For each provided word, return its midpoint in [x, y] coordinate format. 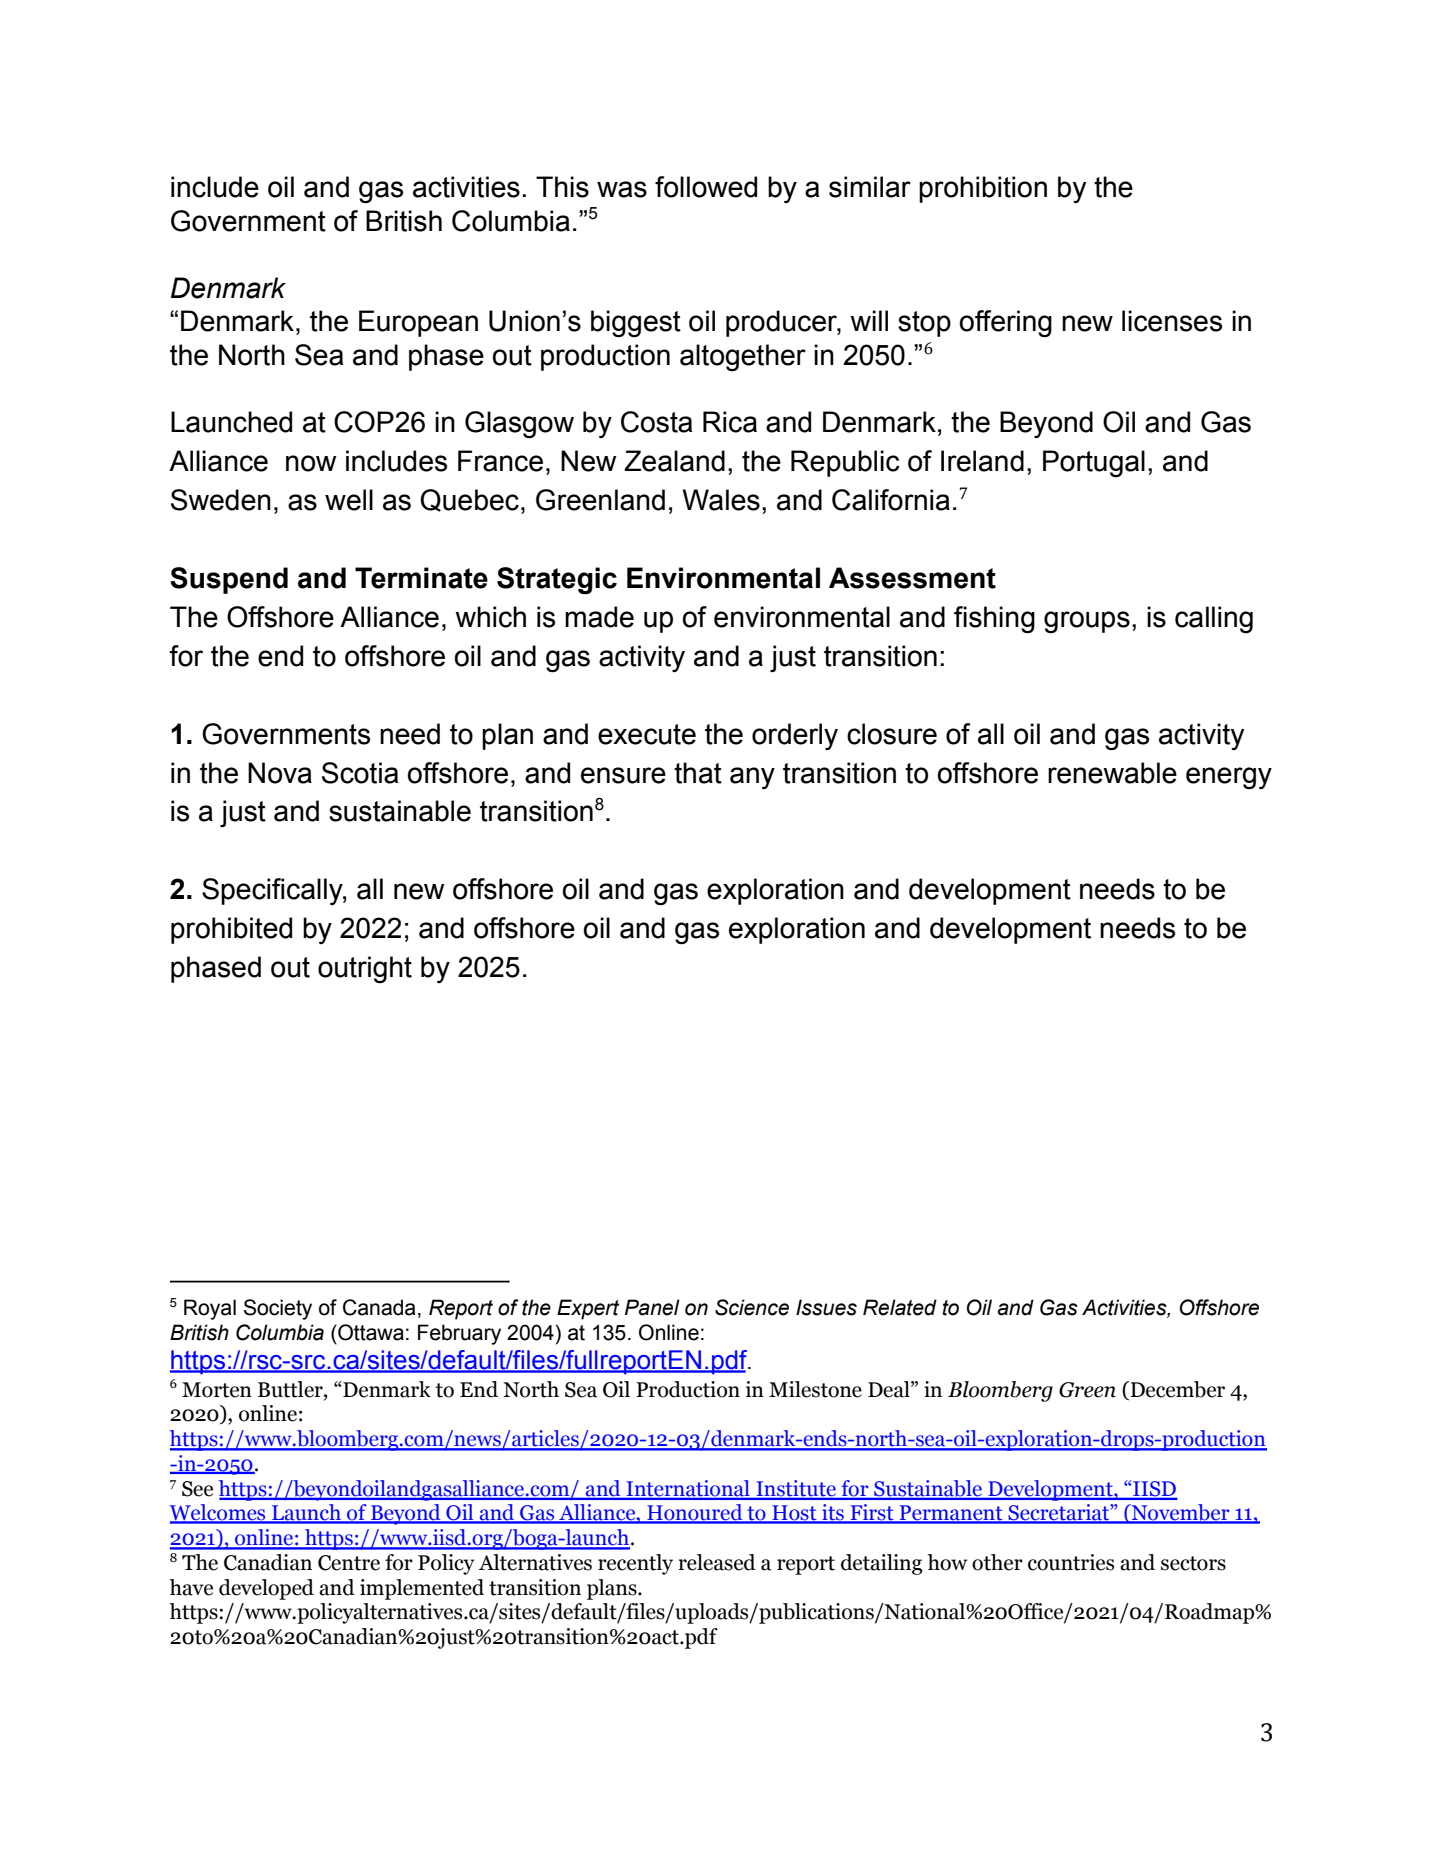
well [349, 500]
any [752, 778]
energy [1229, 778]
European [418, 323]
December [1176, 1390]
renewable [1112, 773]
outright [365, 969]
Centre [349, 1563]
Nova [280, 773]
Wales [721, 500]
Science [752, 1307]
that [698, 773]
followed [706, 187]
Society [278, 1309]
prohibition [983, 189]
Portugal [1094, 463]
